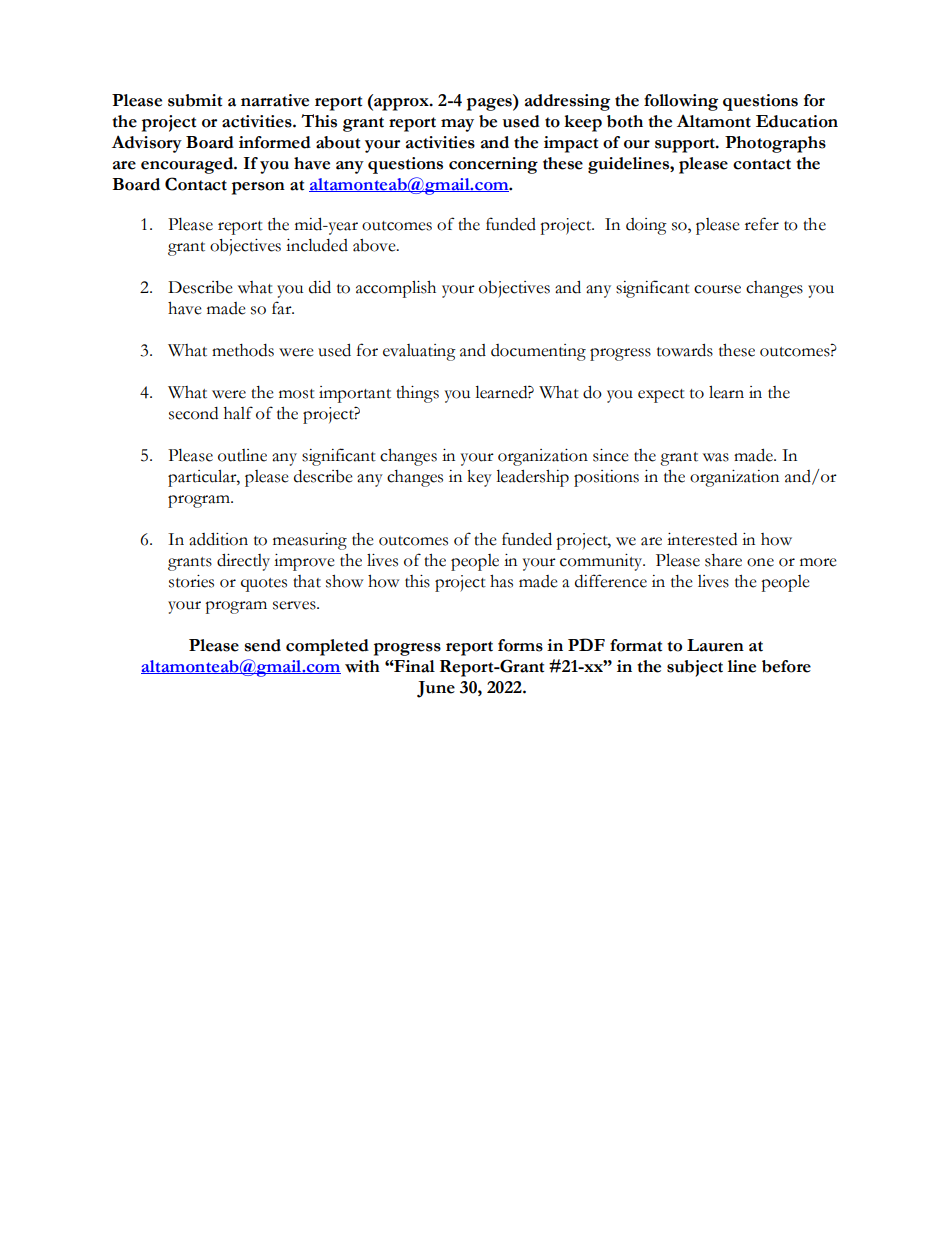  Describe the element at coordinates (436, 689) in the screenshot. I see `June` at that location.
